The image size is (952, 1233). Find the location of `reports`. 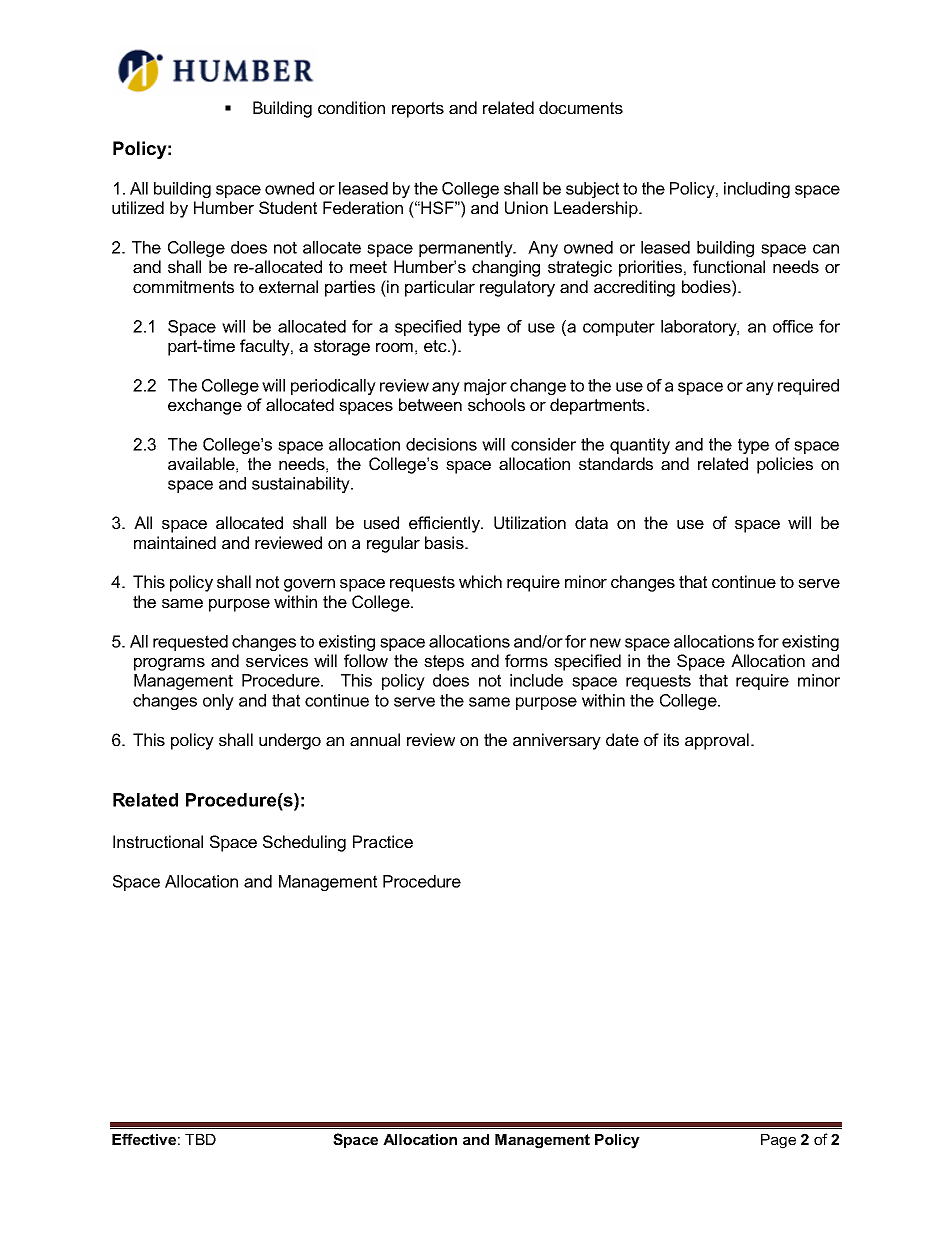

reports is located at coordinates (418, 110).
